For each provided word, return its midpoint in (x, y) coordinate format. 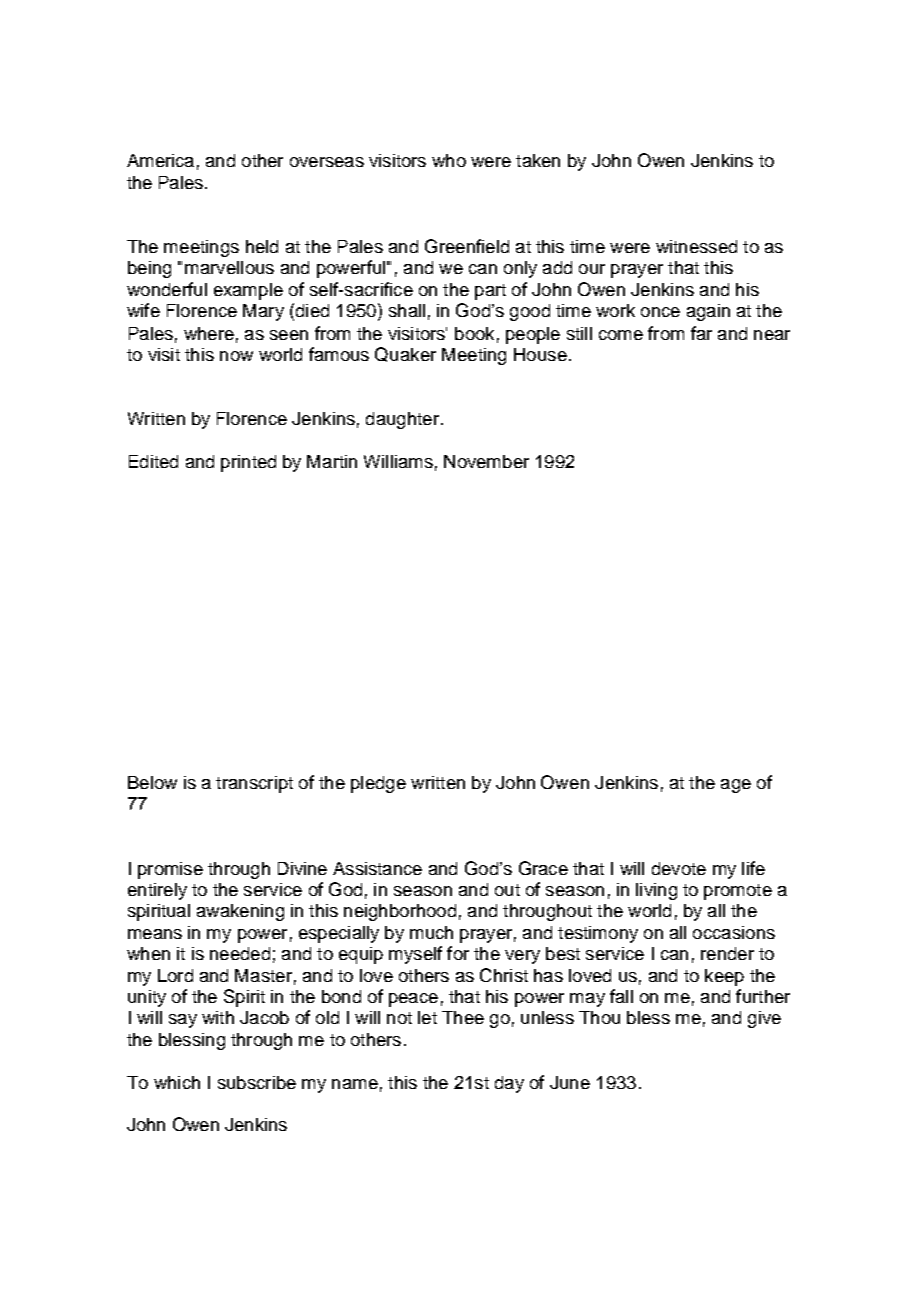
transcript (254, 784)
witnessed (696, 246)
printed (248, 463)
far (701, 333)
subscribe (257, 1082)
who (449, 160)
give (764, 1019)
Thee (463, 1017)
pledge (378, 784)
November (486, 461)
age (736, 786)
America (160, 160)
